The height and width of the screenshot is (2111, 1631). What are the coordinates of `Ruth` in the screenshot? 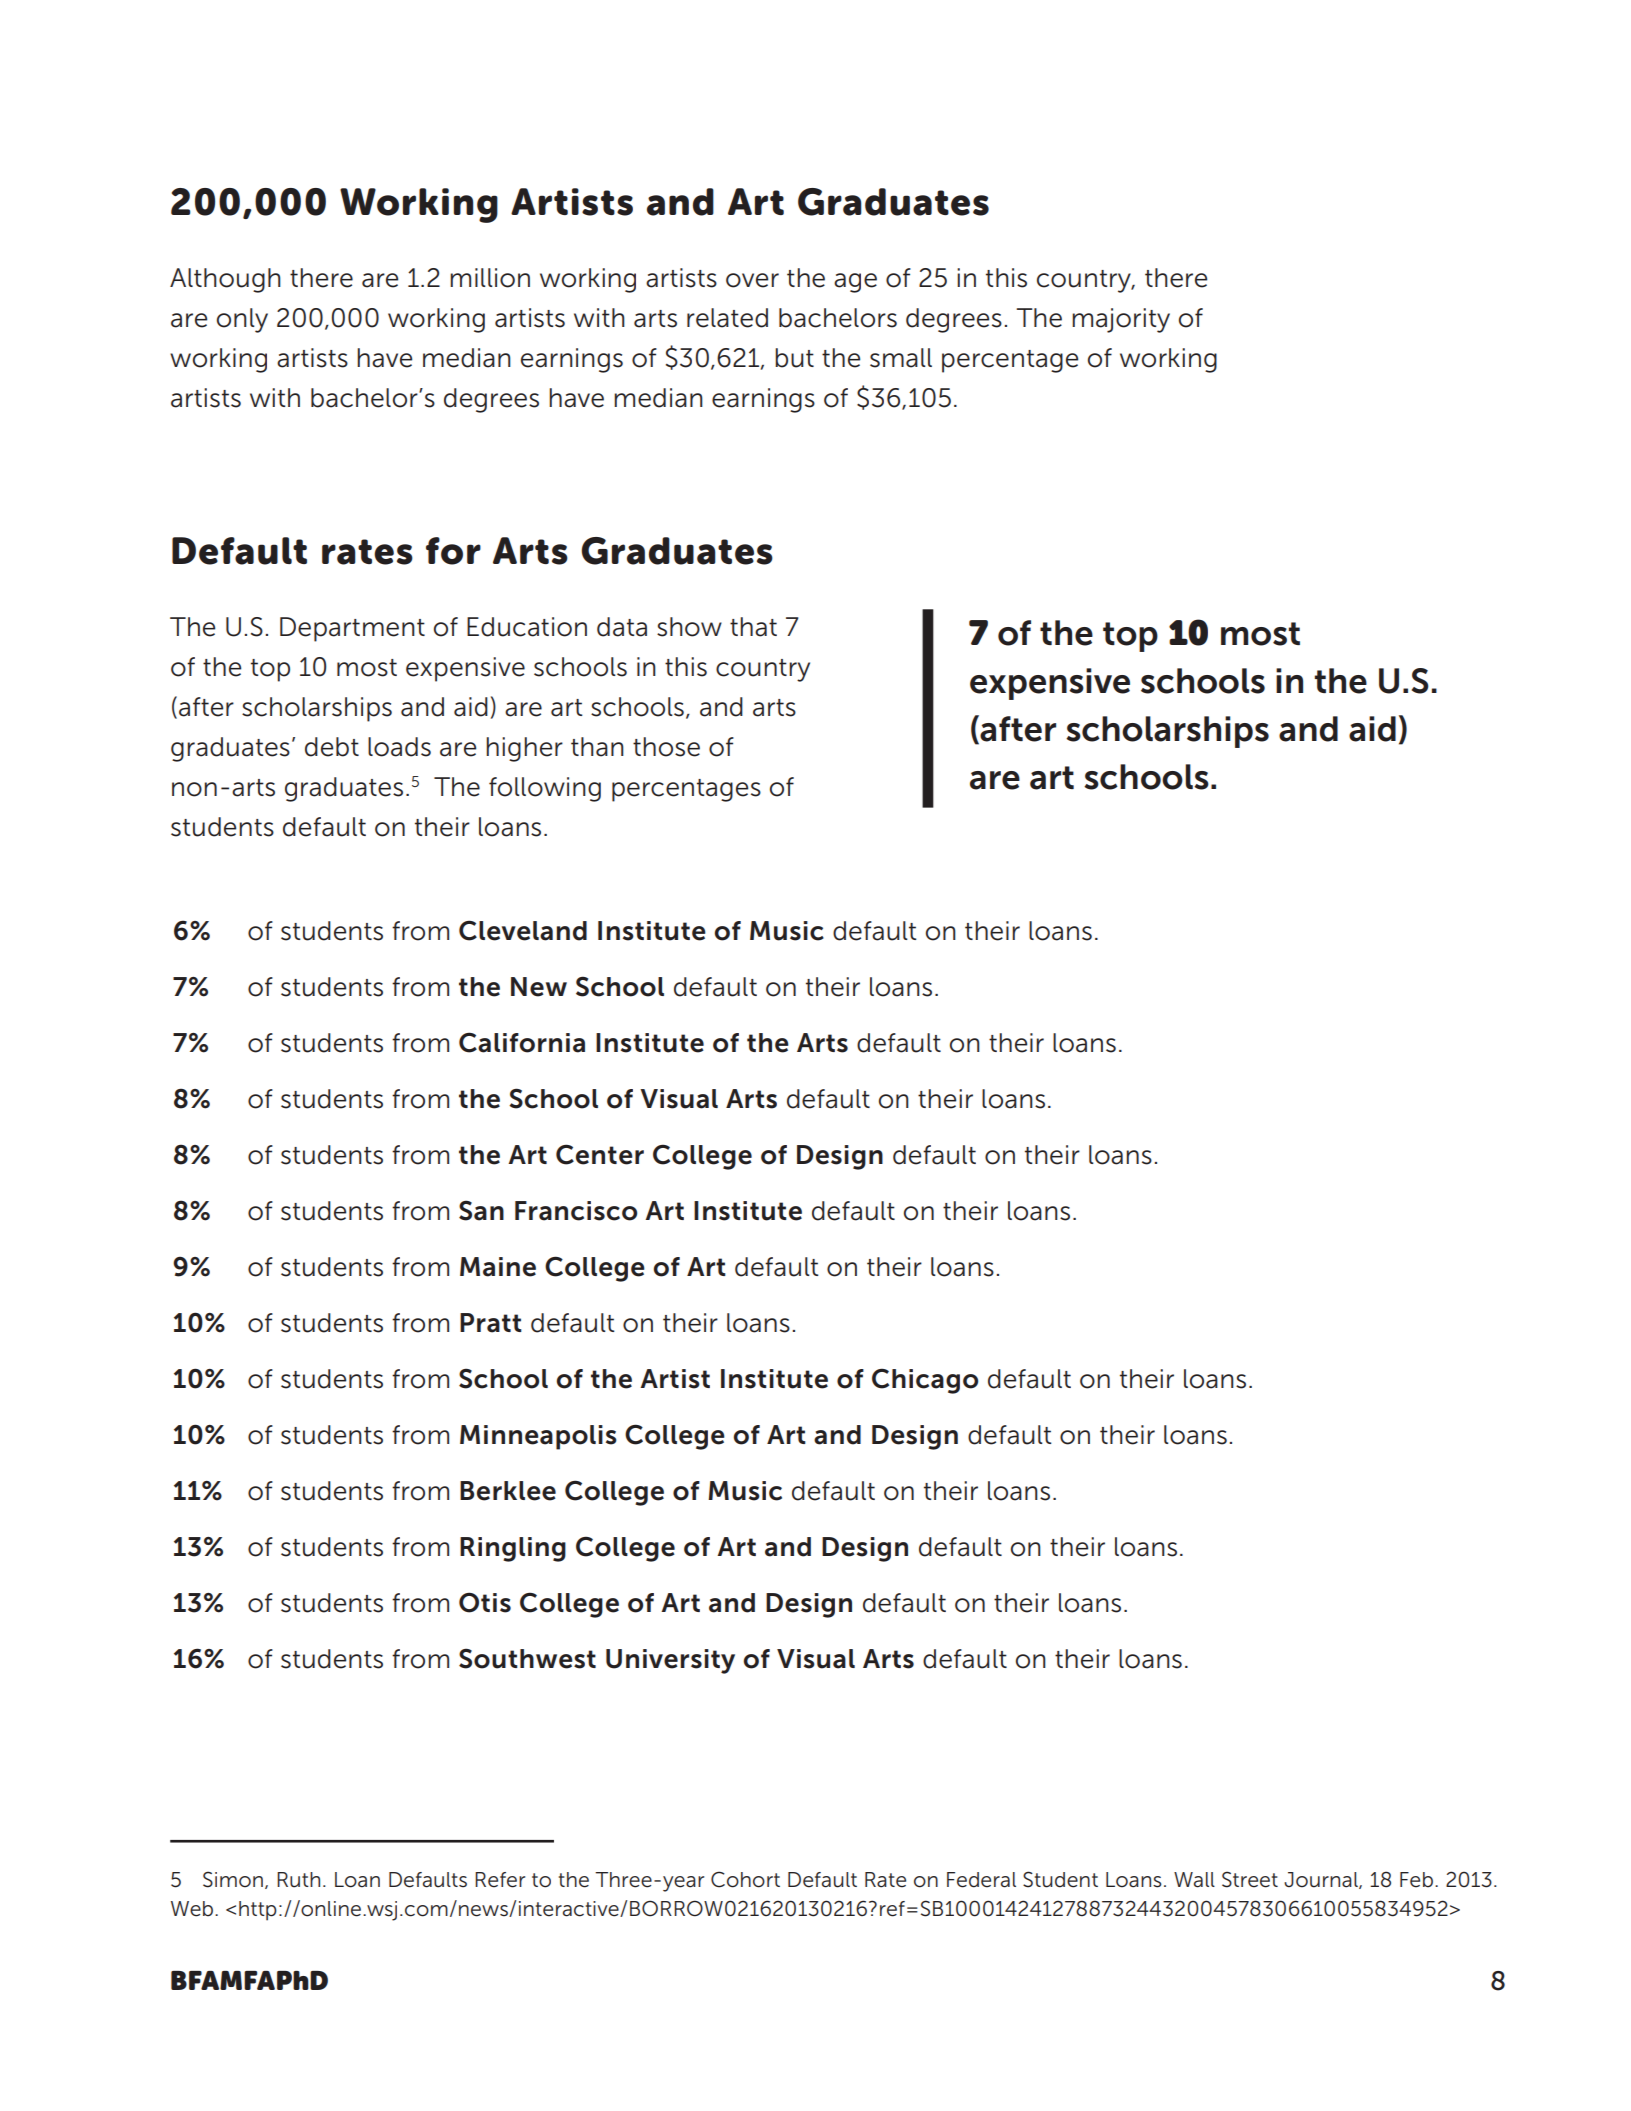 It's located at (298, 1880).
